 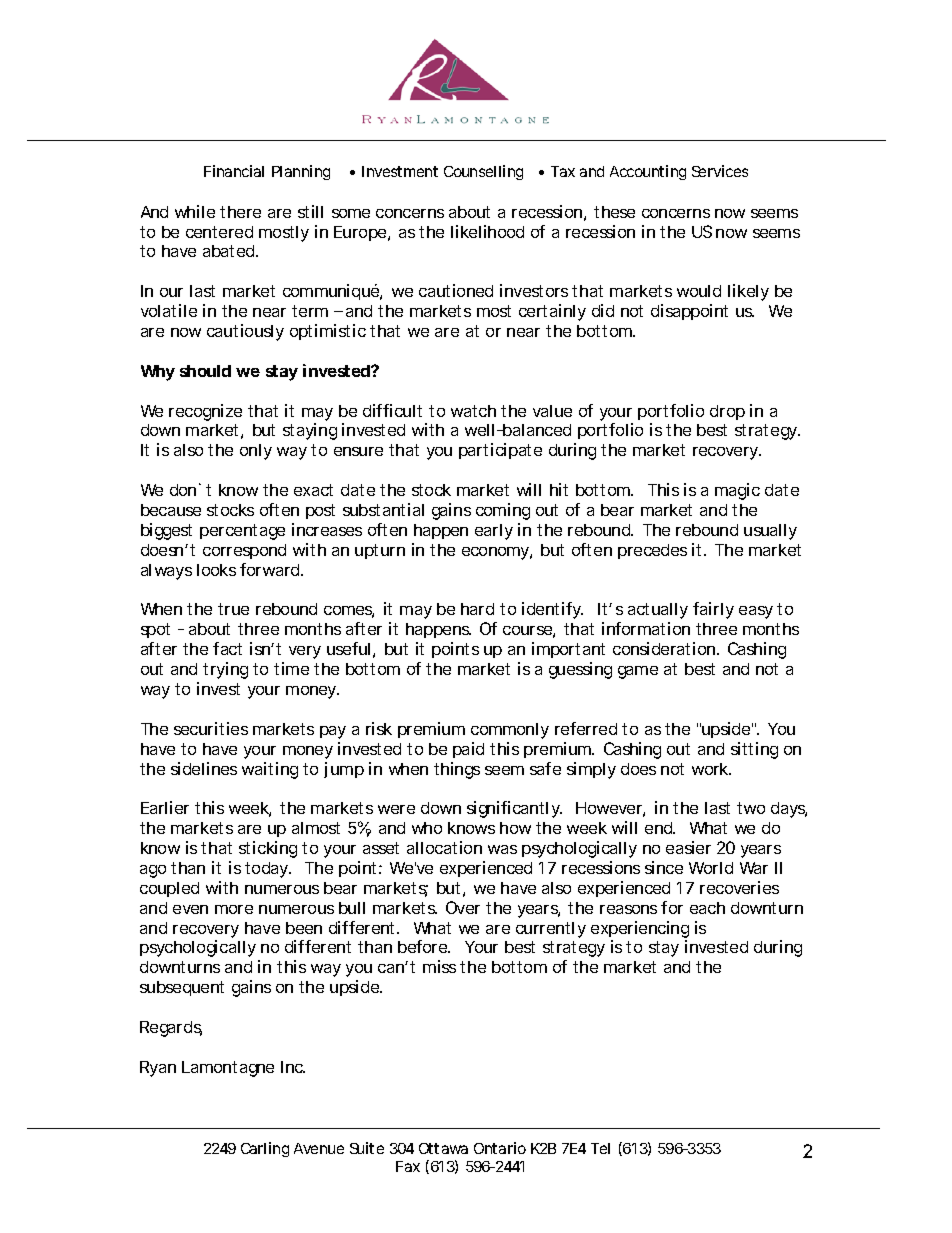 What do you see at coordinates (494, 532) in the screenshot?
I see `early` at bounding box center [494, 532].
